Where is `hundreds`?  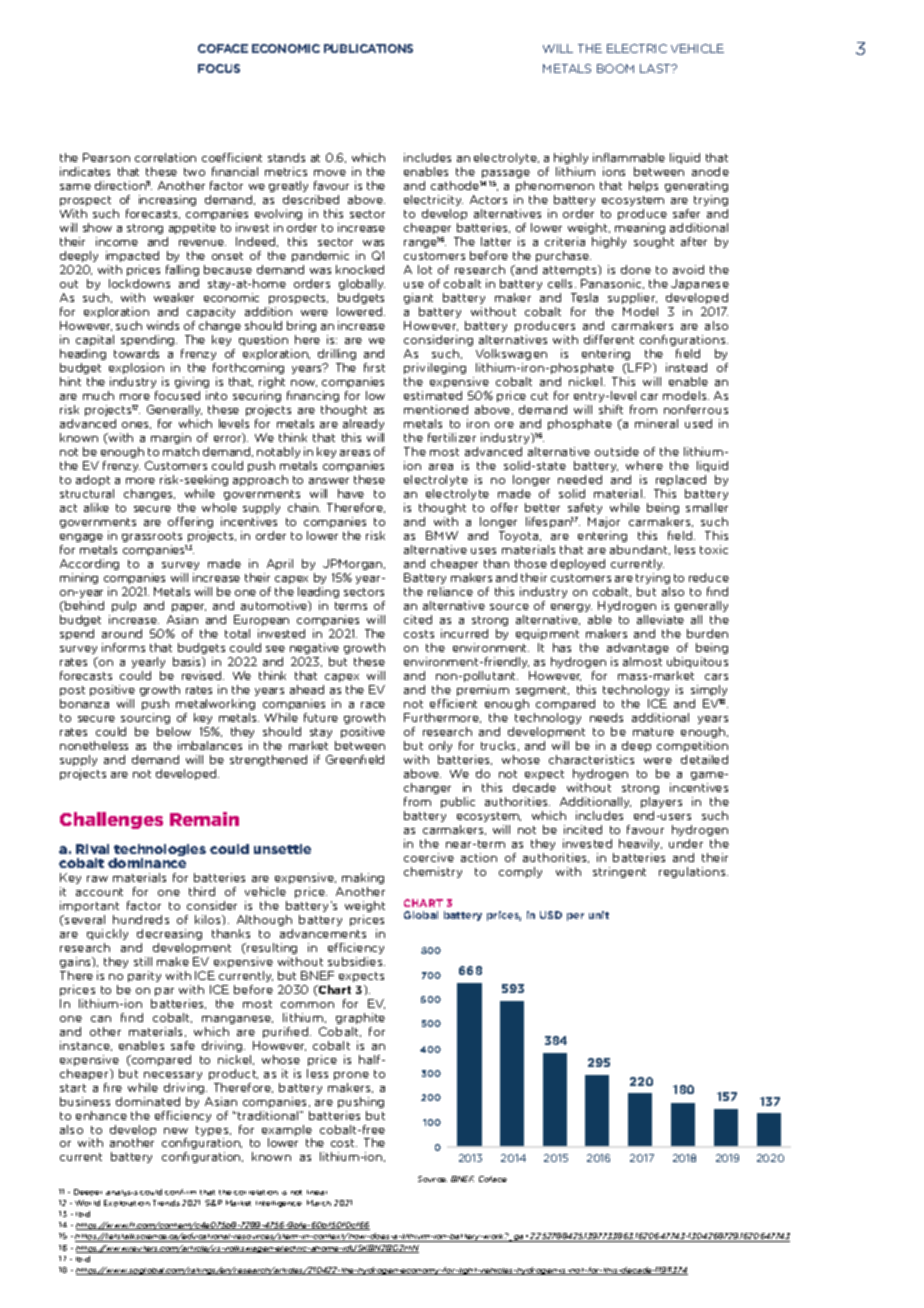 hundreds is located at coordinates (141, 919).
